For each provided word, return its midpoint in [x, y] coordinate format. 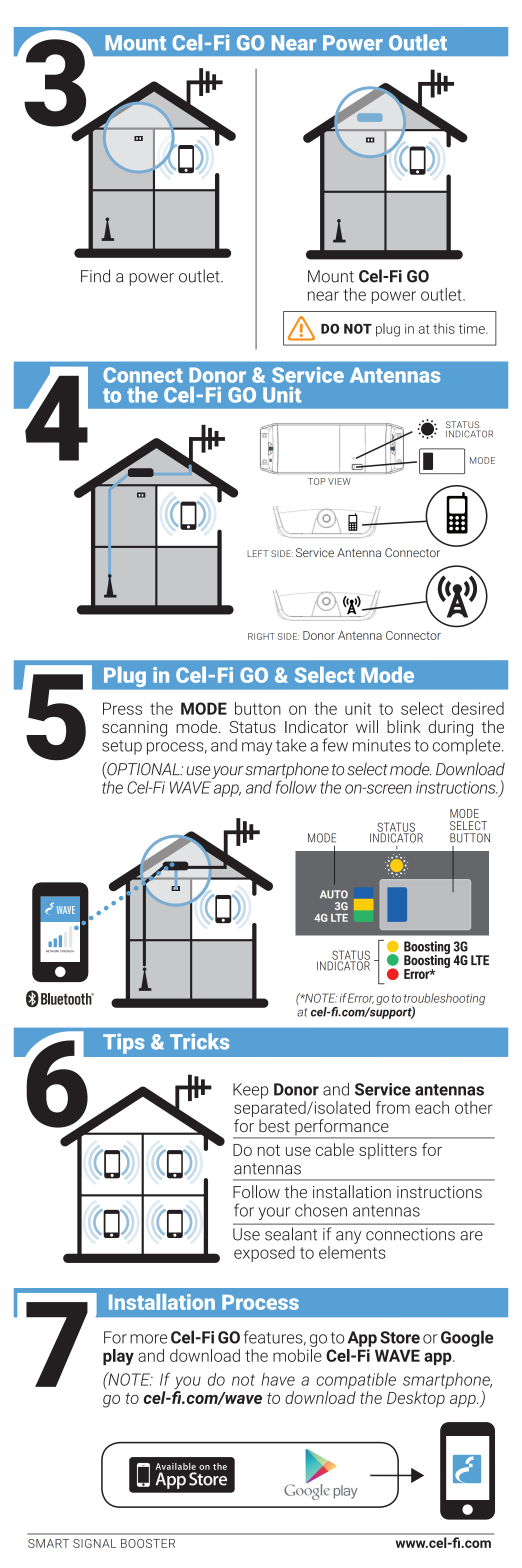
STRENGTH [67, 951]
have [278, 1379]
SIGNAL [94, 1543]
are [471, 1236]
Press [122, 708]
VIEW [339, 481]
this [444, 328]
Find [95, 276]
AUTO [334, 894]
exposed [264, 1254]
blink [404, 726]
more [148, 1339]
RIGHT [261, 636]
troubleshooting [444, 999]
